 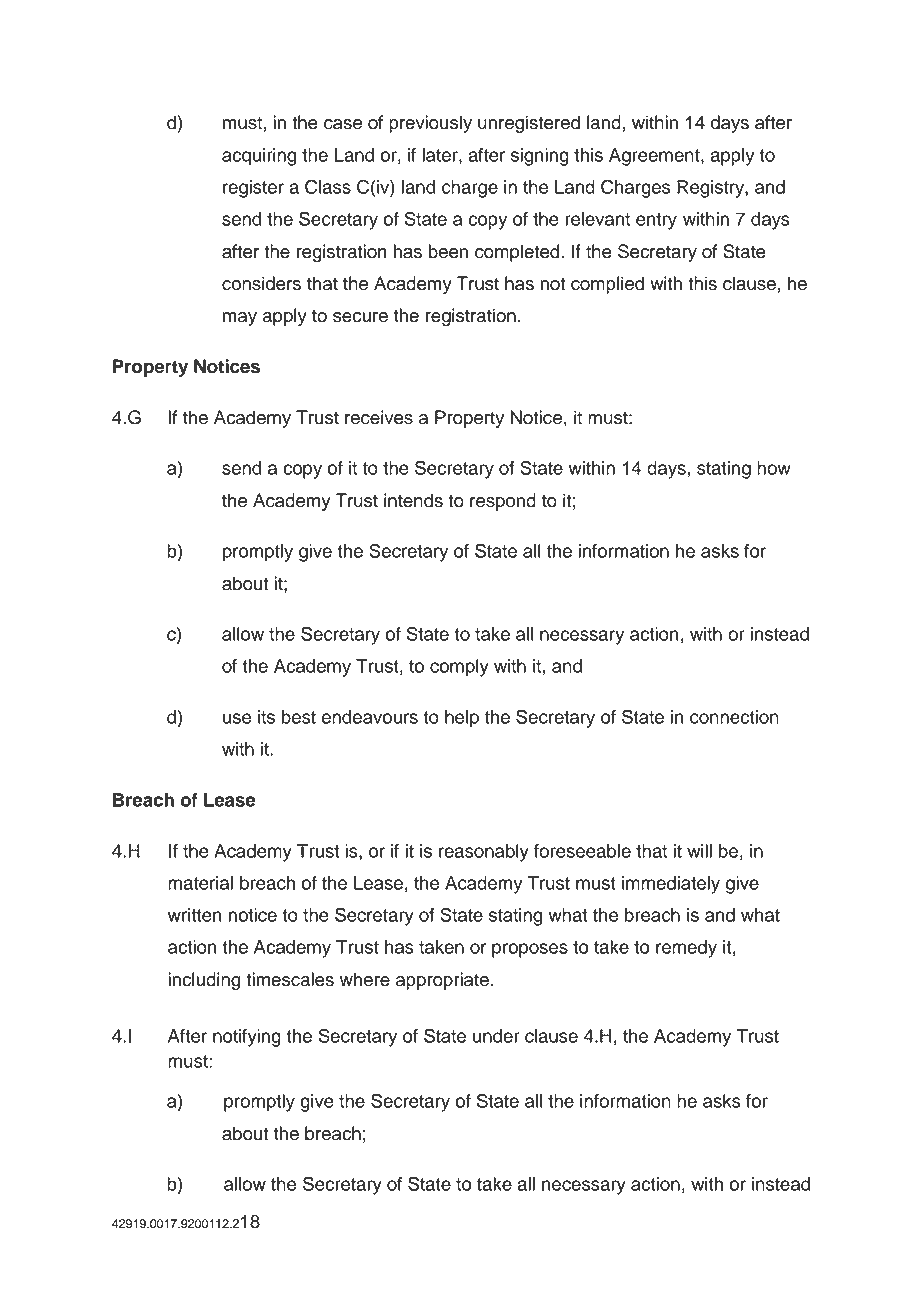 What do you see at coordinates (503, 502) in the screenshot?
I see `respond` at bounding box center [503, 502].
